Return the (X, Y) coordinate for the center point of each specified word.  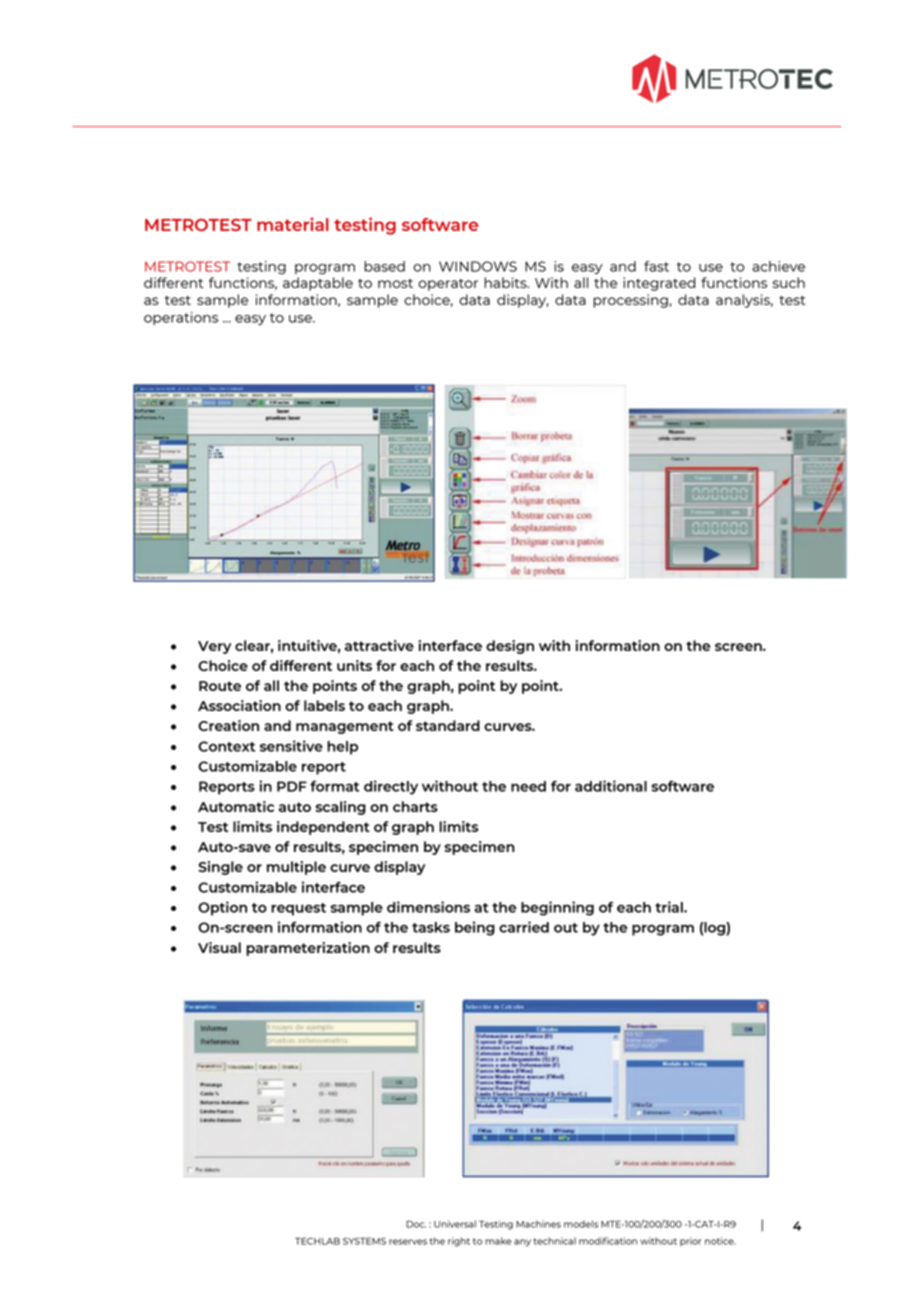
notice (720, 1241)
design (510, 647)
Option (222, 908)
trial (670, 907)
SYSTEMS (364, 1241)
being (475, 928)
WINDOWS (478, 266)
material (292, 224)
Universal (455, 1224)
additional (611, 786)
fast (656, 266)
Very (214, 647)
